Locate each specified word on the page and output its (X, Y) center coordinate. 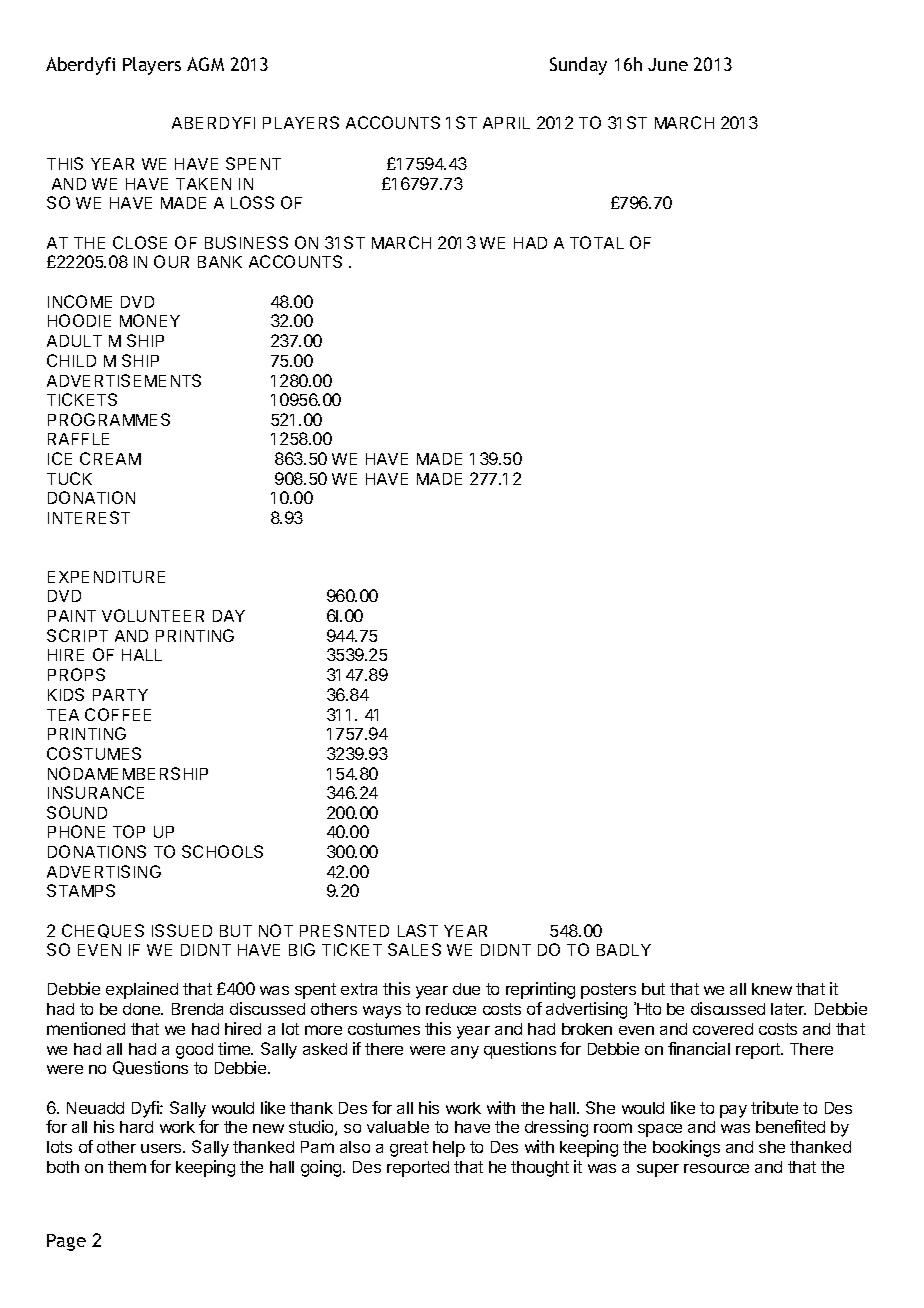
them (127, 1167)
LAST (418, 930)
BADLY (624, 950)
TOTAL (597, 242)
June (668, 64)
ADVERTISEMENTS (124, 380)
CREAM (110, 458)
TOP (129, 831)
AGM (205, 64)
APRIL (506, 123)
